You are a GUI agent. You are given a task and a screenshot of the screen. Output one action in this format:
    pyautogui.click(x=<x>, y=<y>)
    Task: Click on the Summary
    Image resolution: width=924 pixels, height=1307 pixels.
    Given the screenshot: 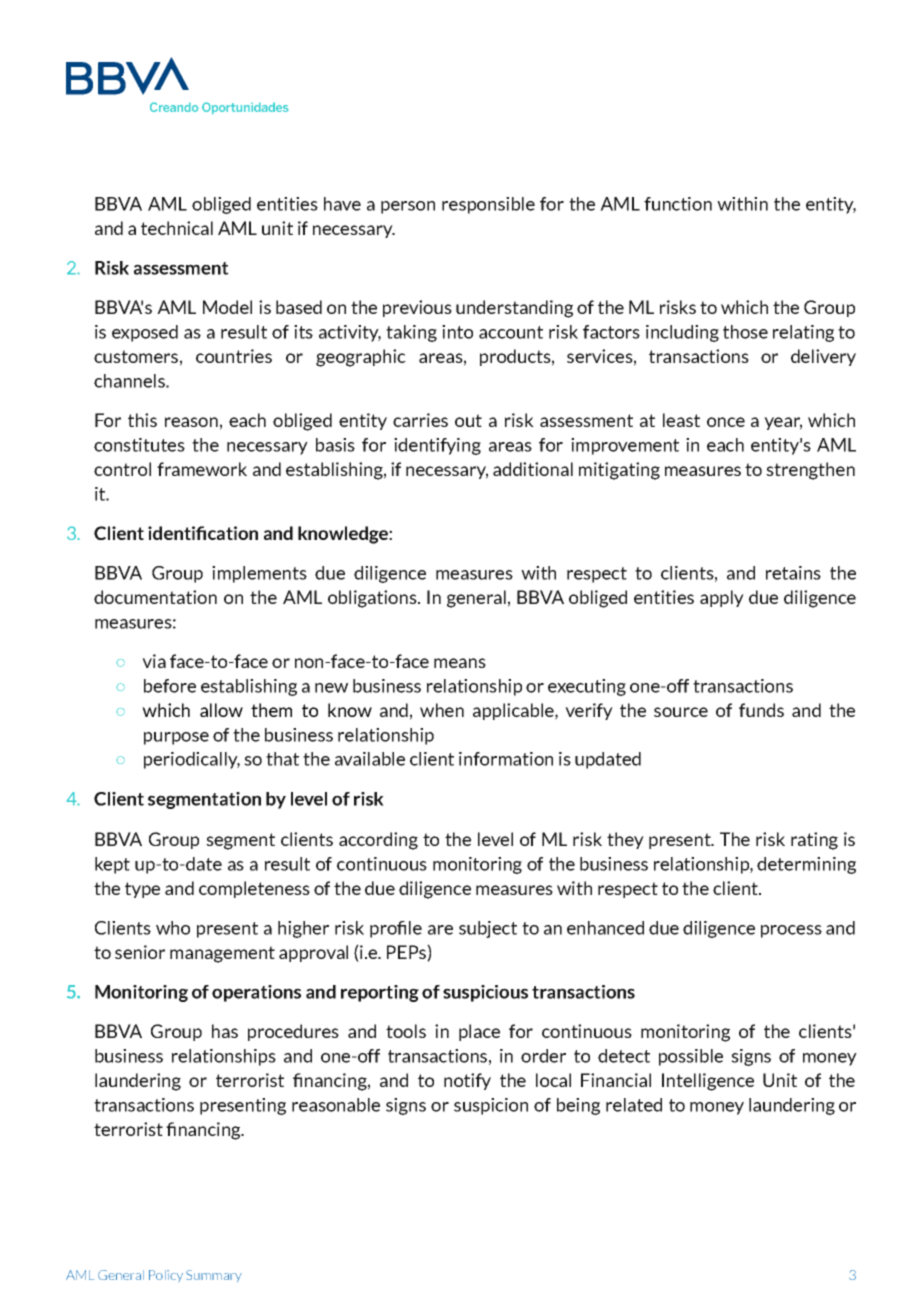 What is the action you would take?
    pyautogui.click(x=214, y=1276)
